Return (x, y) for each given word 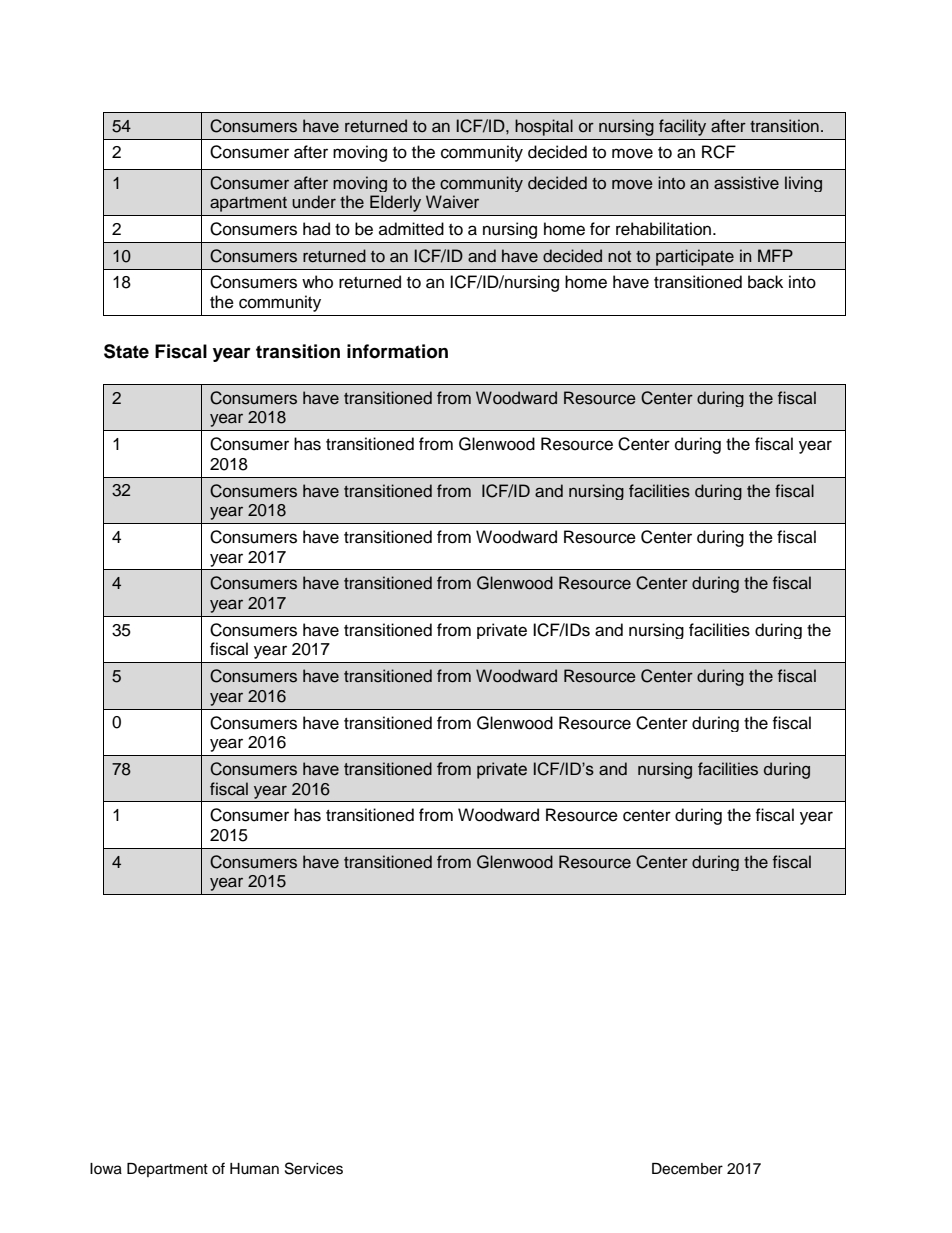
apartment (248, 204)
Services (314, 1168)
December (687, 1169)
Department (167, 1170)
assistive (746, 183)
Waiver (452, 202)
